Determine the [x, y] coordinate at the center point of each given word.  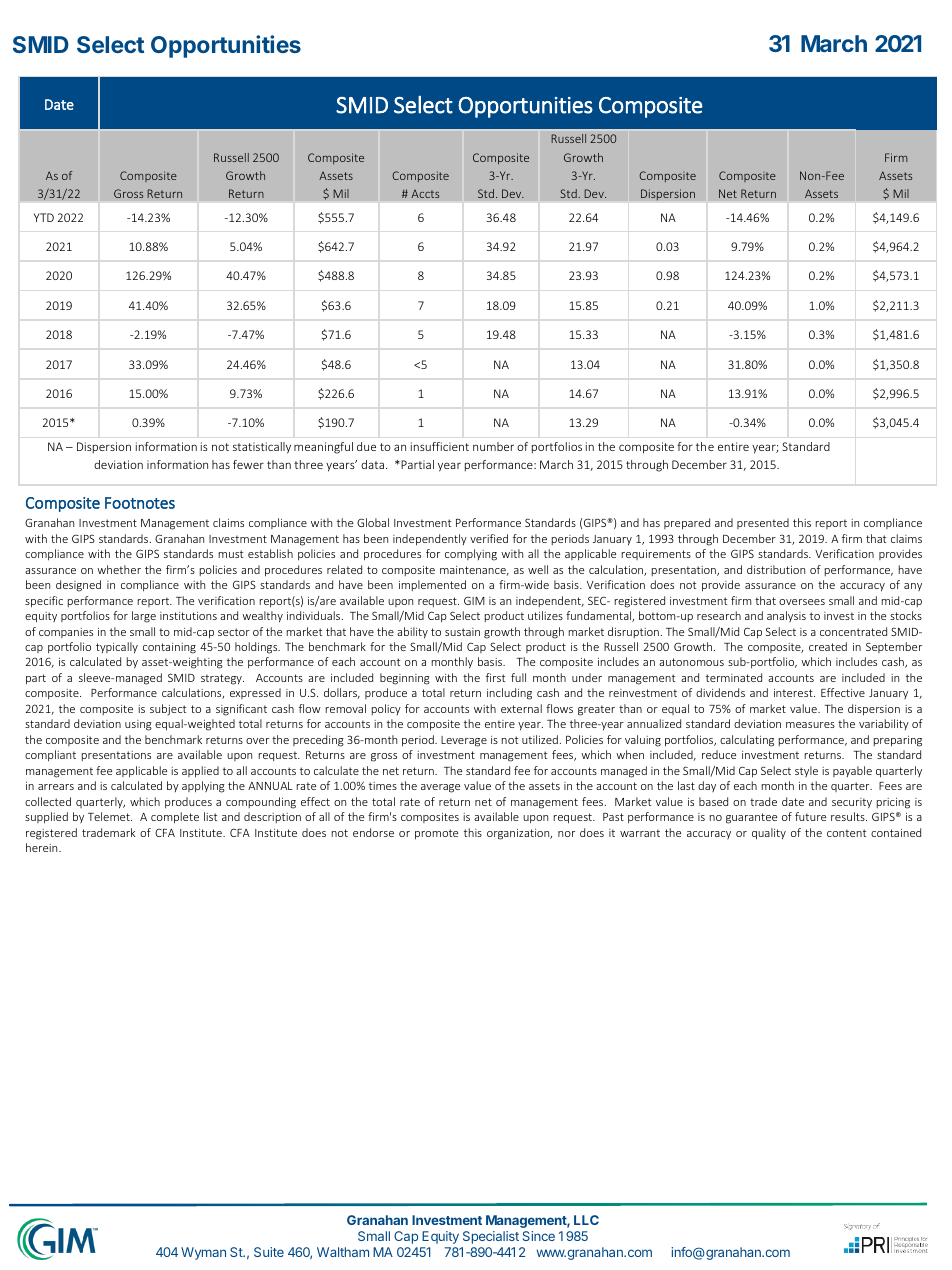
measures [810, 725]
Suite [269, 1252]
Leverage [464, 741]
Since [539, 1236]
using [138, 725]
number [493, 446]
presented [763, 523]
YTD [44, 217]
